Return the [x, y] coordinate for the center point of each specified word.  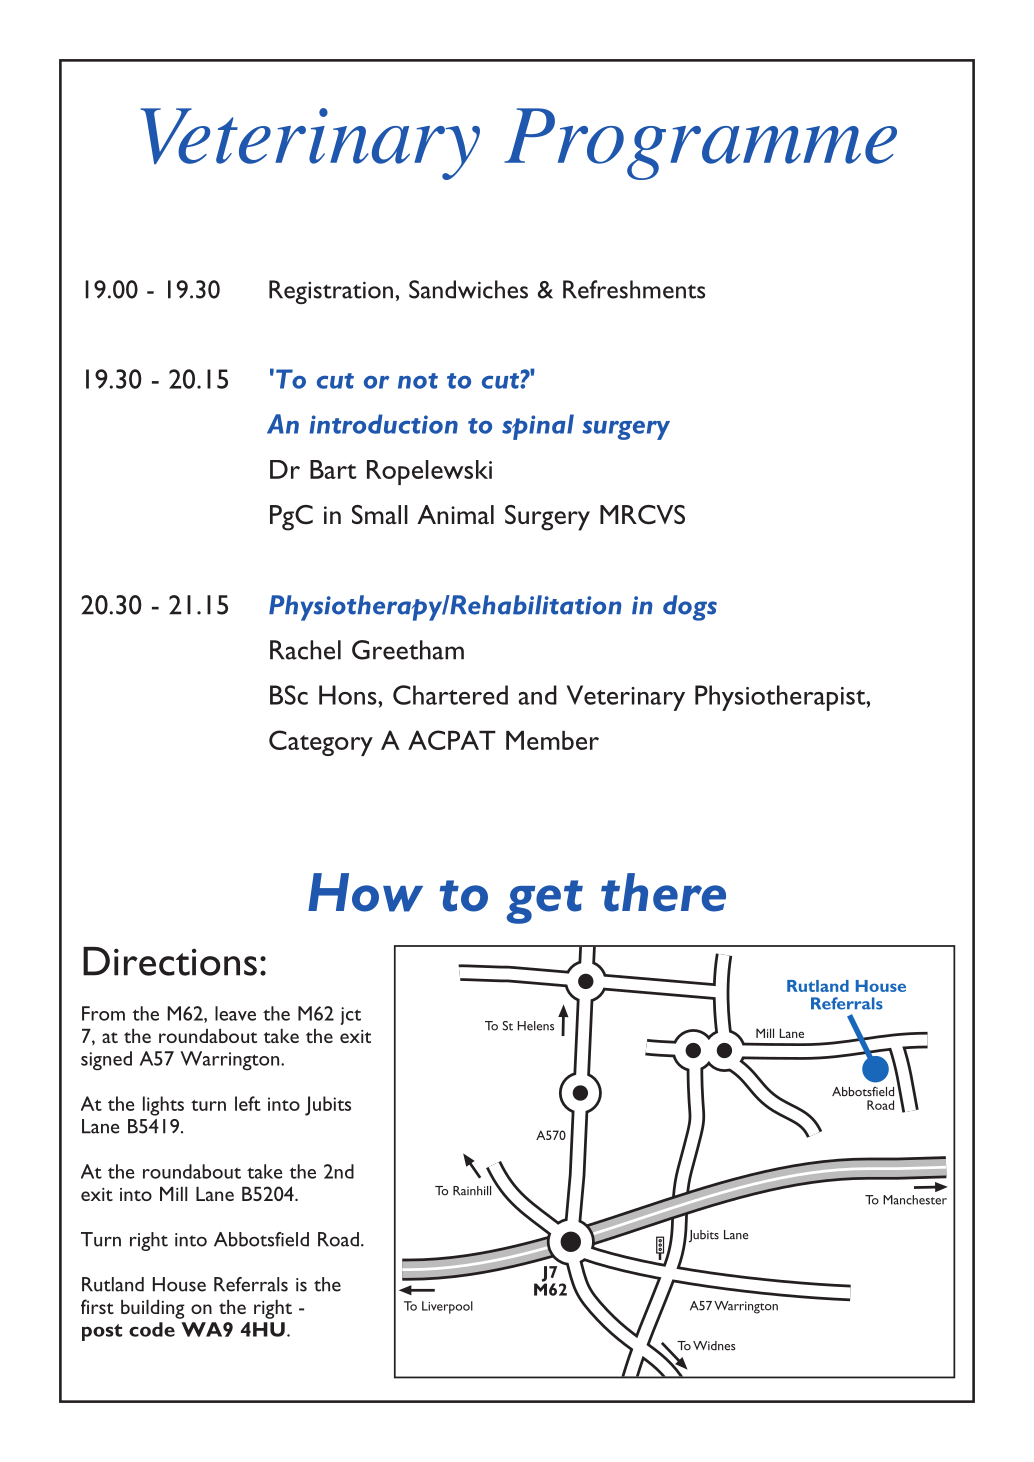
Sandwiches [468, 289]
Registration [331, 292]
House [179, 1284]
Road [338, 1239]
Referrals [251, 1284]
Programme [700, 144]
